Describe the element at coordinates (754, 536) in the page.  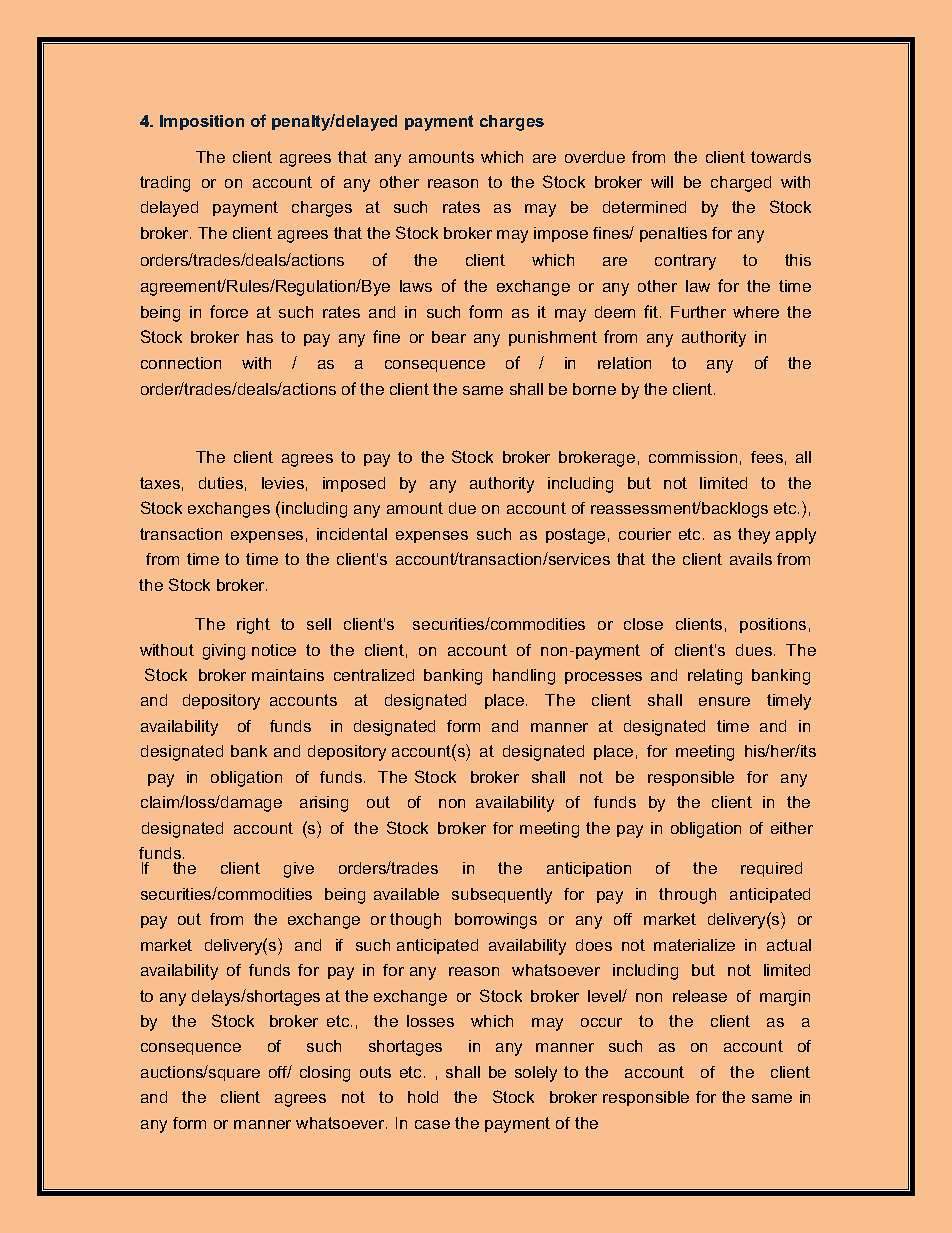
I see `they` at that location.
